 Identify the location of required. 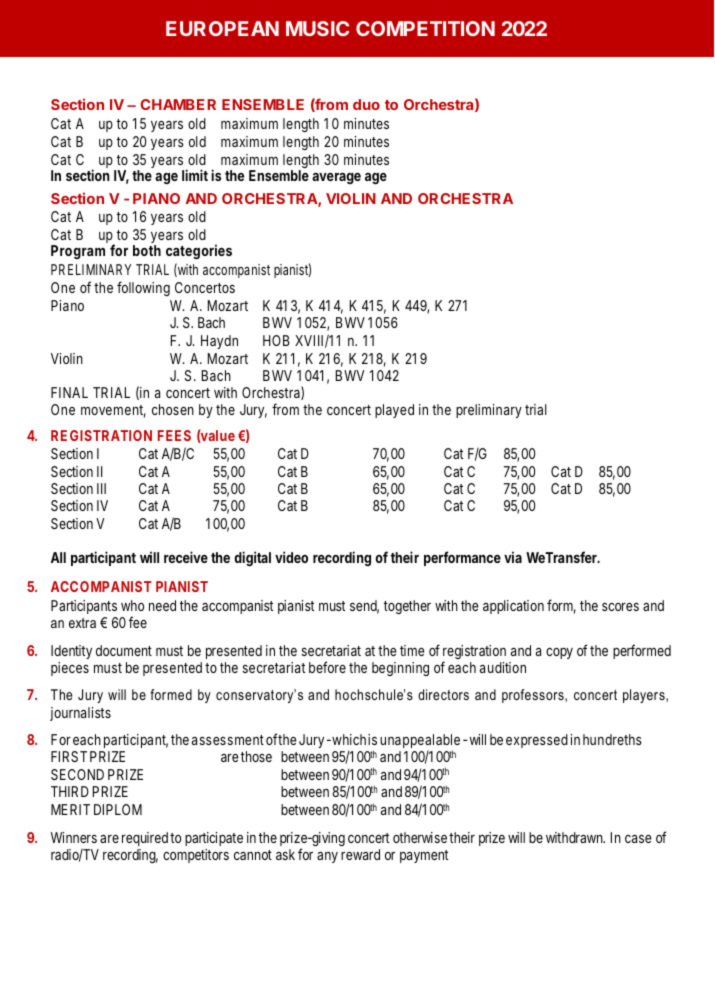
(145, 839).
